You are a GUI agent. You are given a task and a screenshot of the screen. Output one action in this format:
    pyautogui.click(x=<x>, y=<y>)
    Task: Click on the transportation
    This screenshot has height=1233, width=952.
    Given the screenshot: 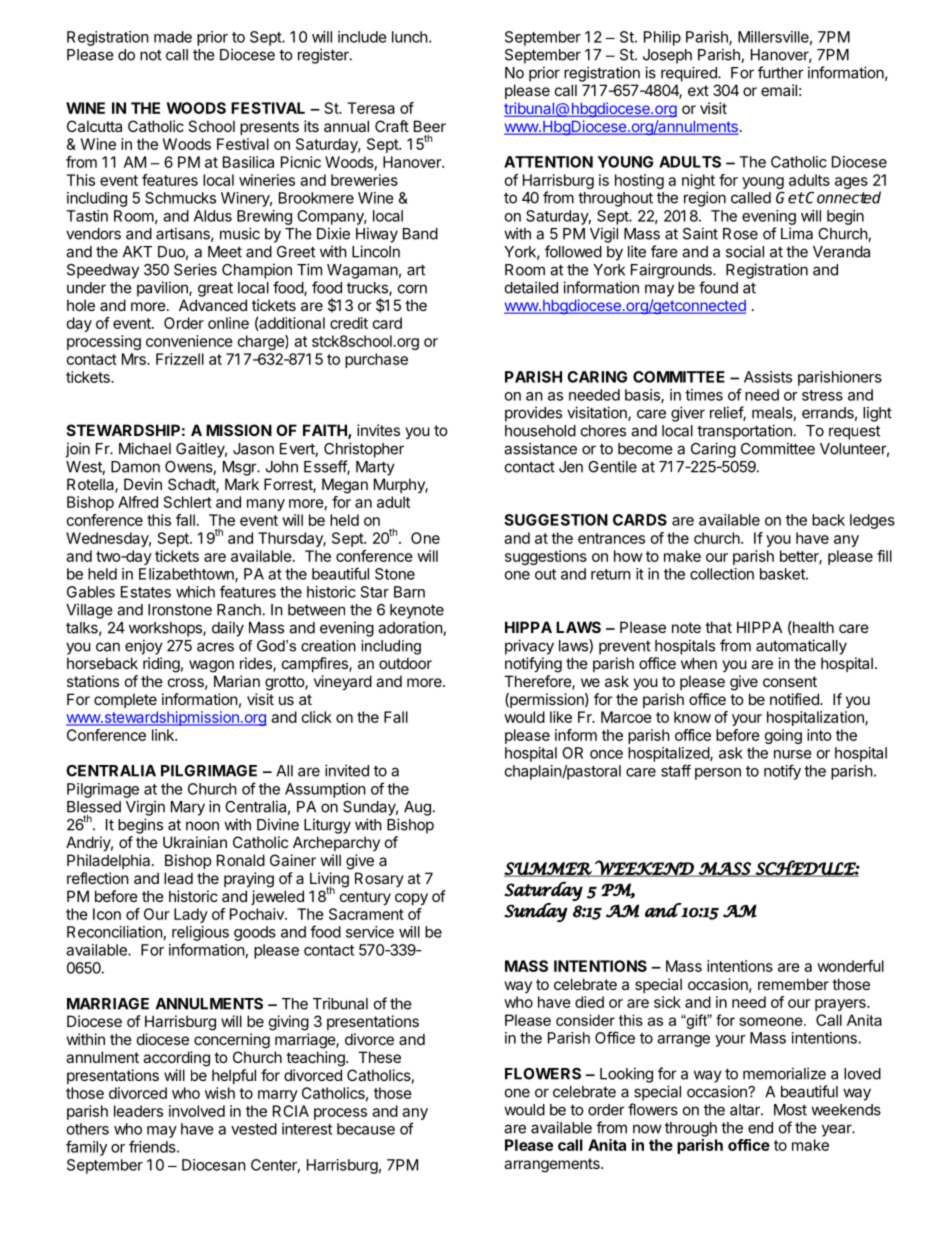 What is the action you would take?
    pyautogui.click(x=744, y=432)
